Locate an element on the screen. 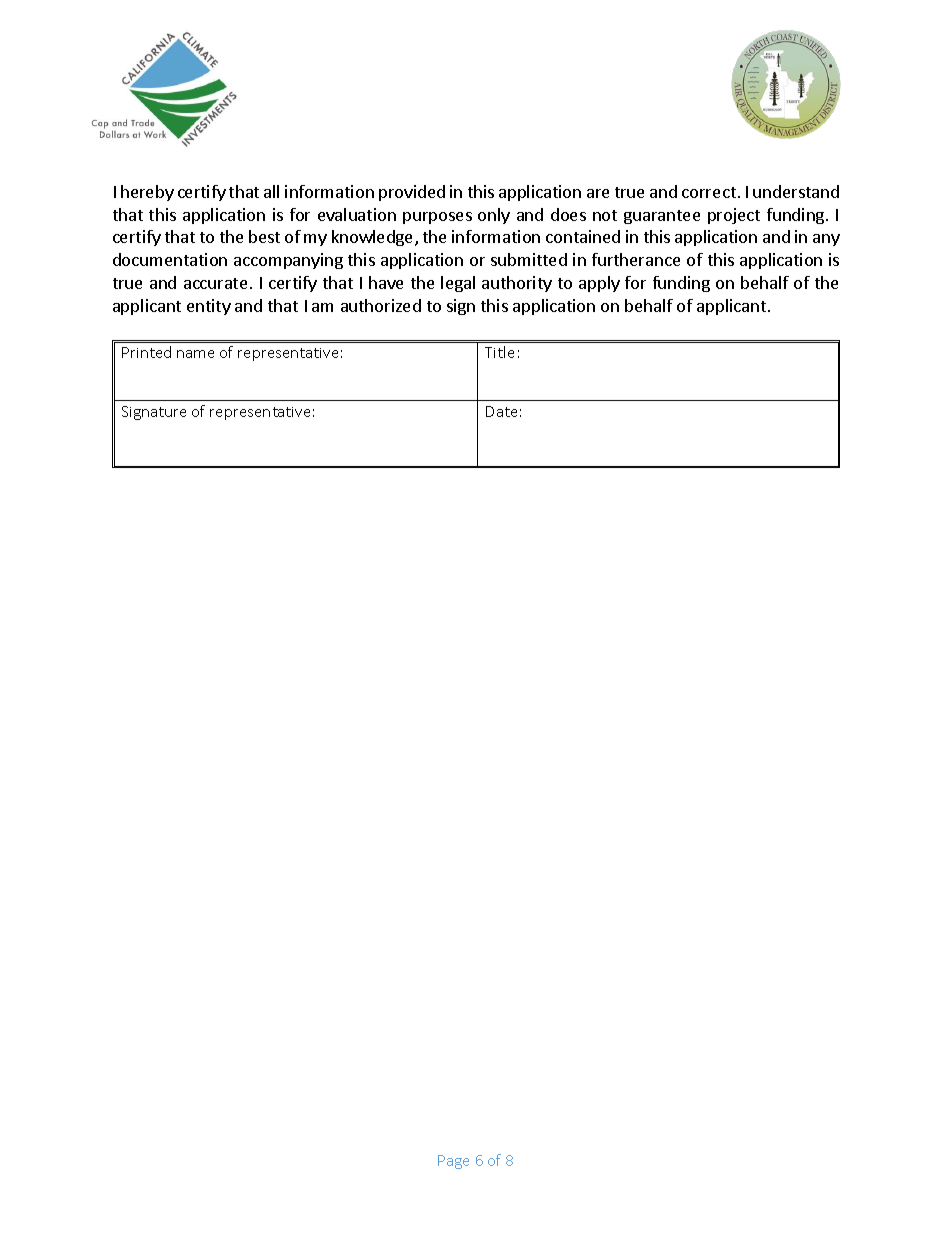 The image size is (952, 1233). Title is located at coordinates (499, 352).
